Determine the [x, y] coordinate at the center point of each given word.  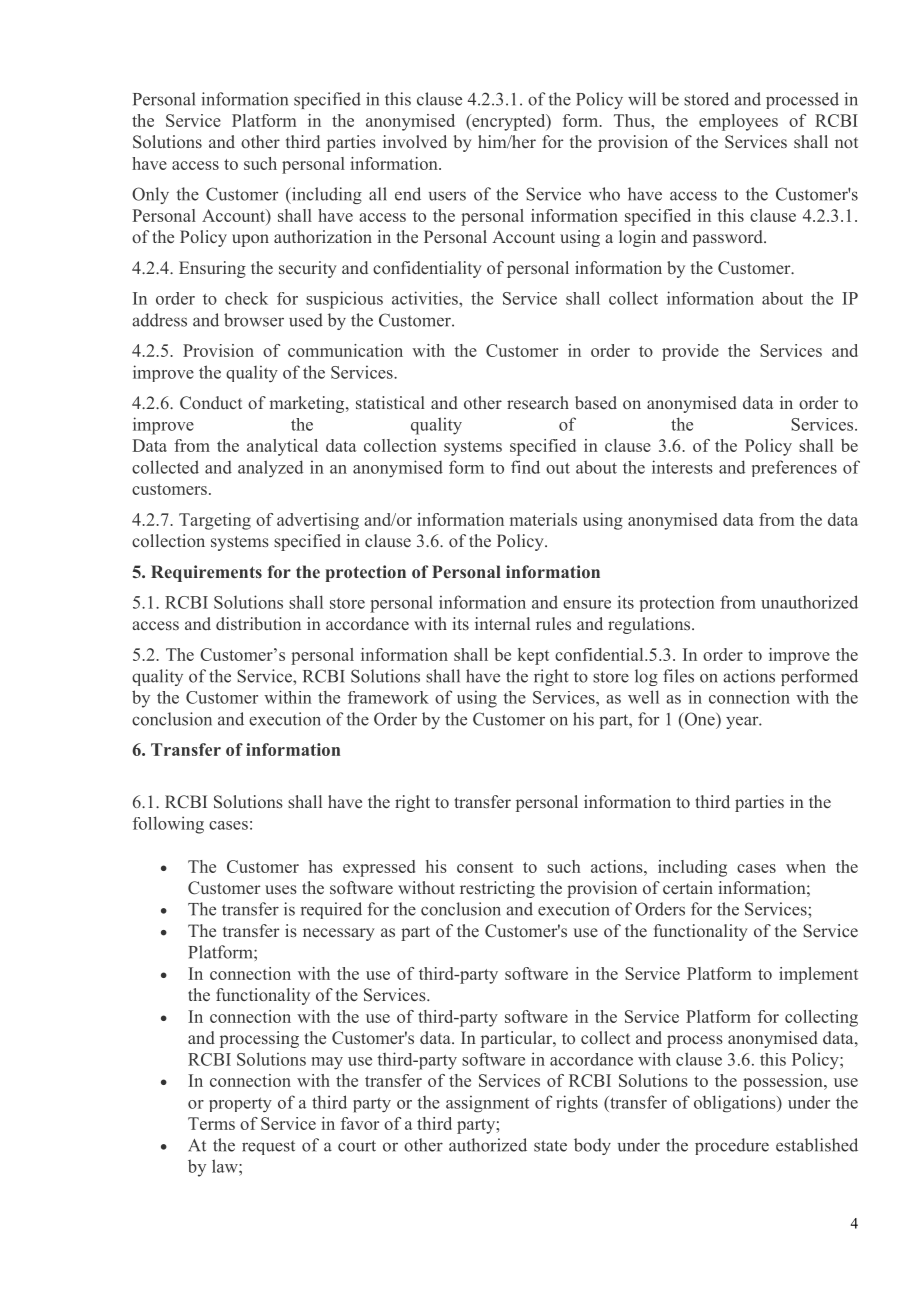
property [240, 1105]
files [678, 676]
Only [150, 195]
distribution [258, 623]
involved [415, 141]
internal [502, 623]
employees [738, 122]
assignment [487, 1104]
